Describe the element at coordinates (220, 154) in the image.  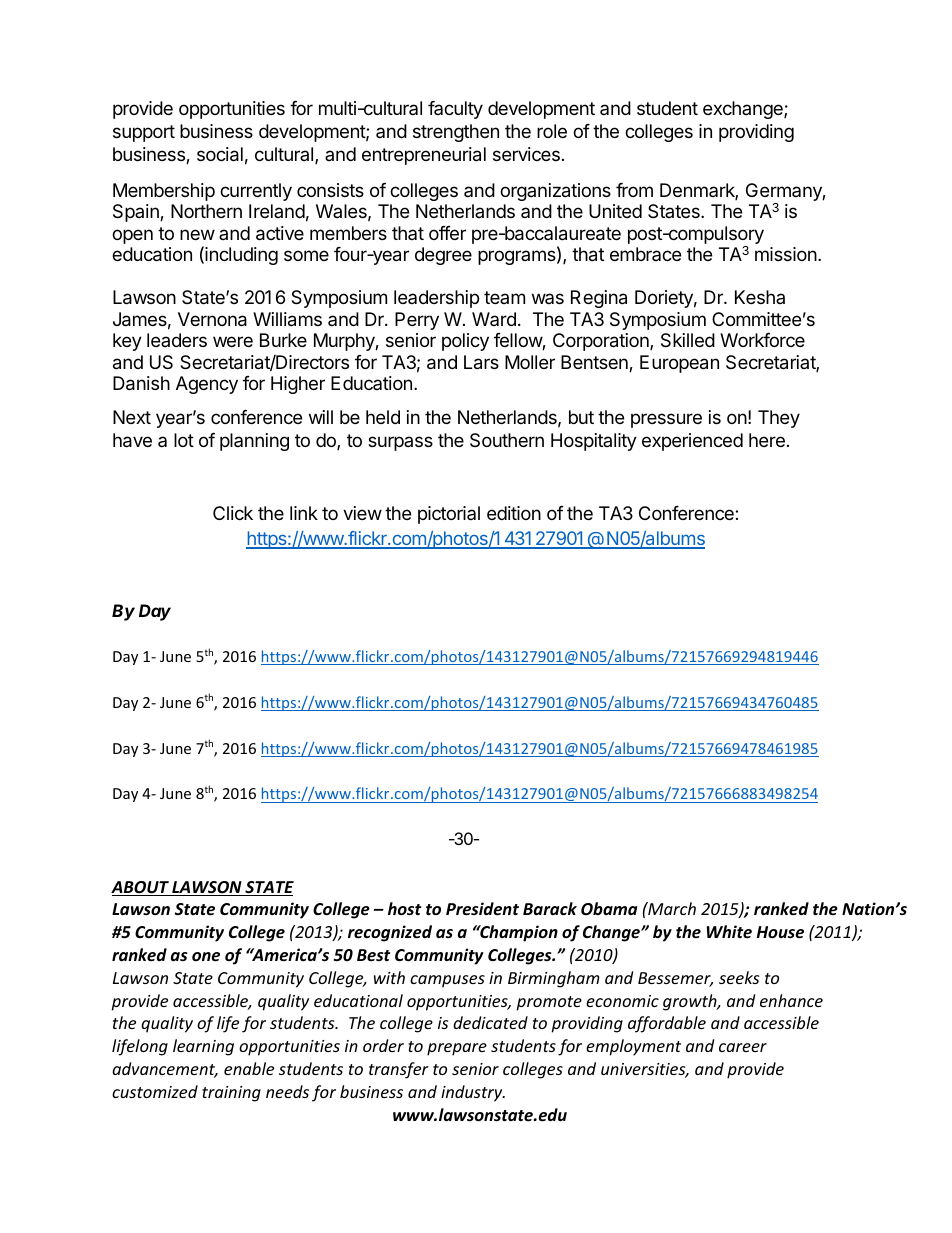
I see `social` at that location.
